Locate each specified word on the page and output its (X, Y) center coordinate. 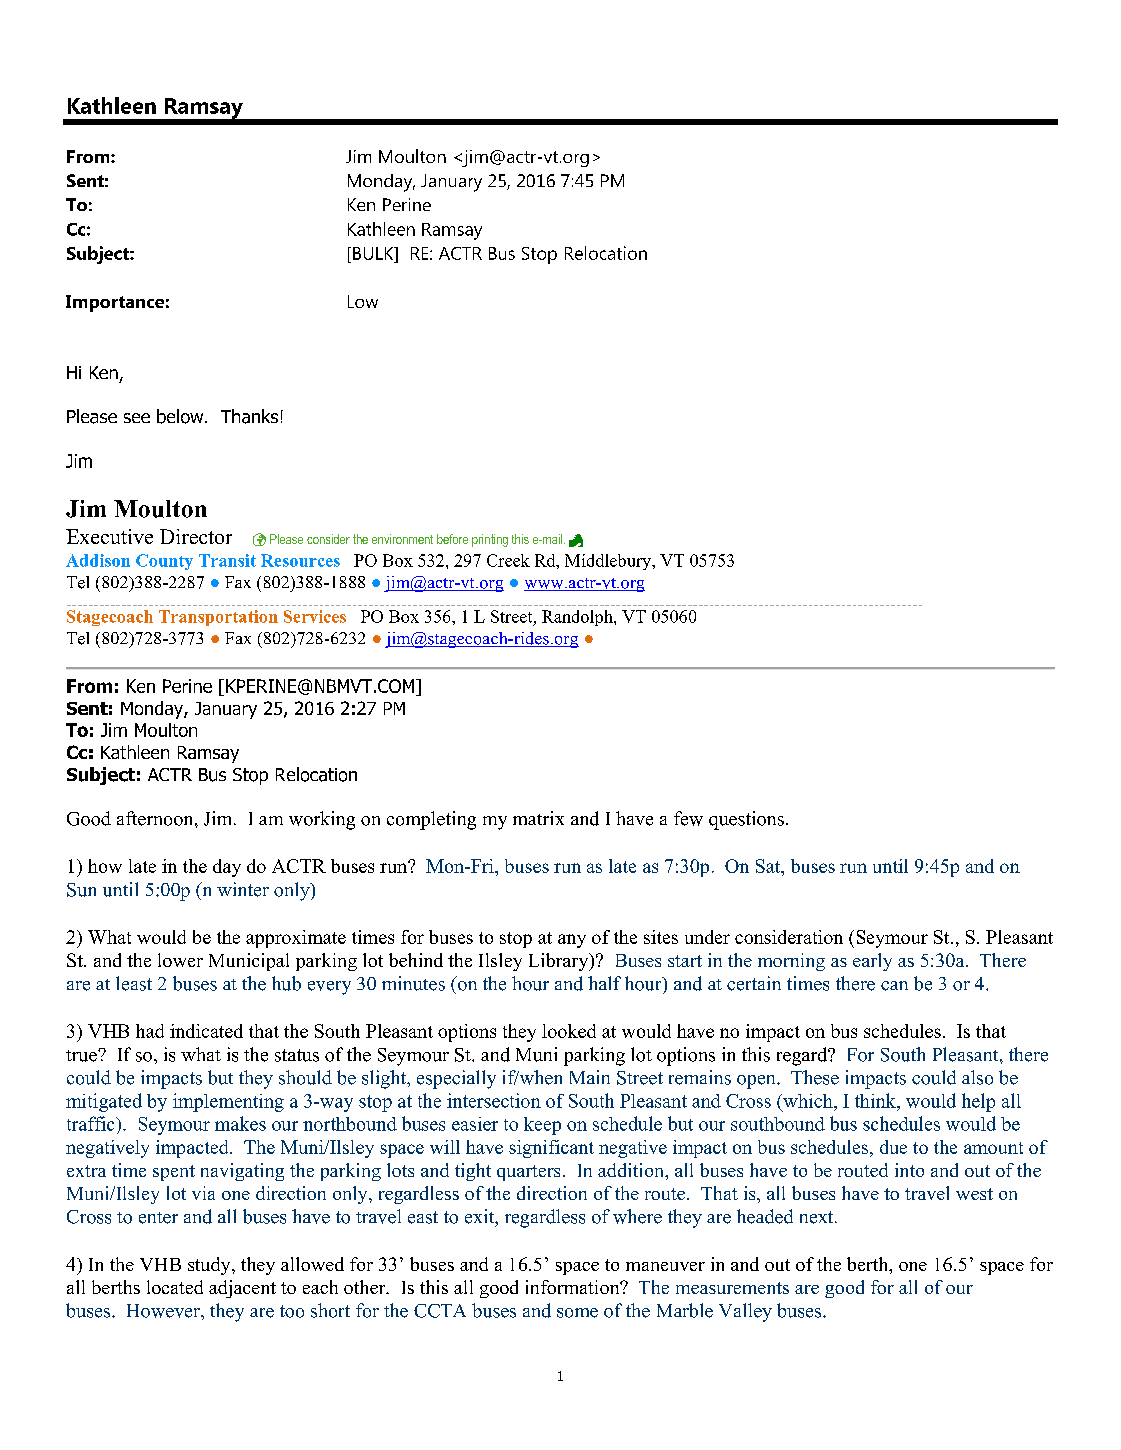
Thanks (249, 416)
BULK (374, 253)
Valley (745, 1312)
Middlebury (609, 562)
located (175, 1287)
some (577, 1313)
